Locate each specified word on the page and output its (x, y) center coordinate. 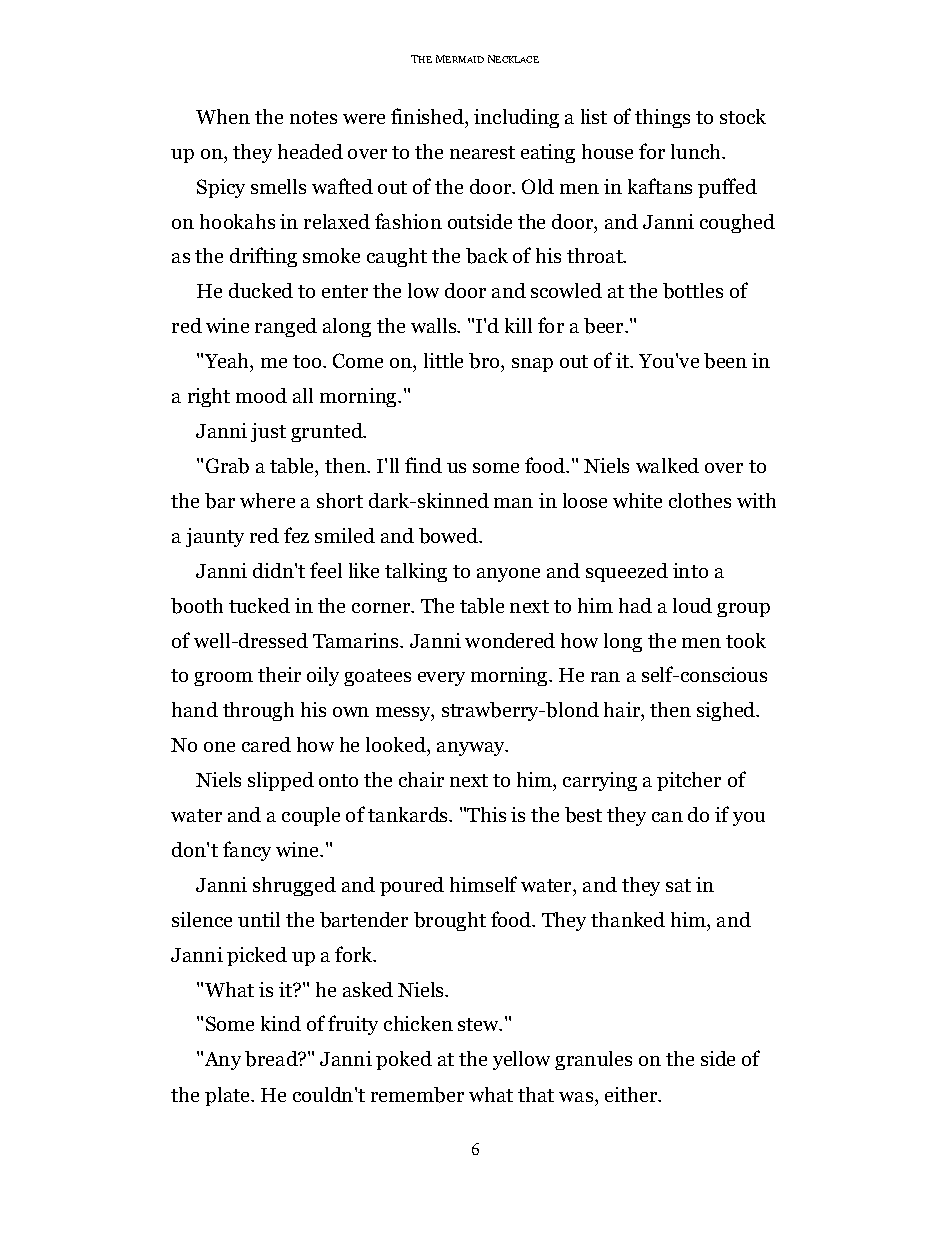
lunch (697, 151)
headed (310, 151)
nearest (482, 152)
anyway (472, 749)
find (423, 465)
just (268, 432)
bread (272, 1059)
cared (266, 744)
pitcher (689, 781)
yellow (521, 1060)
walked (667, 465)
